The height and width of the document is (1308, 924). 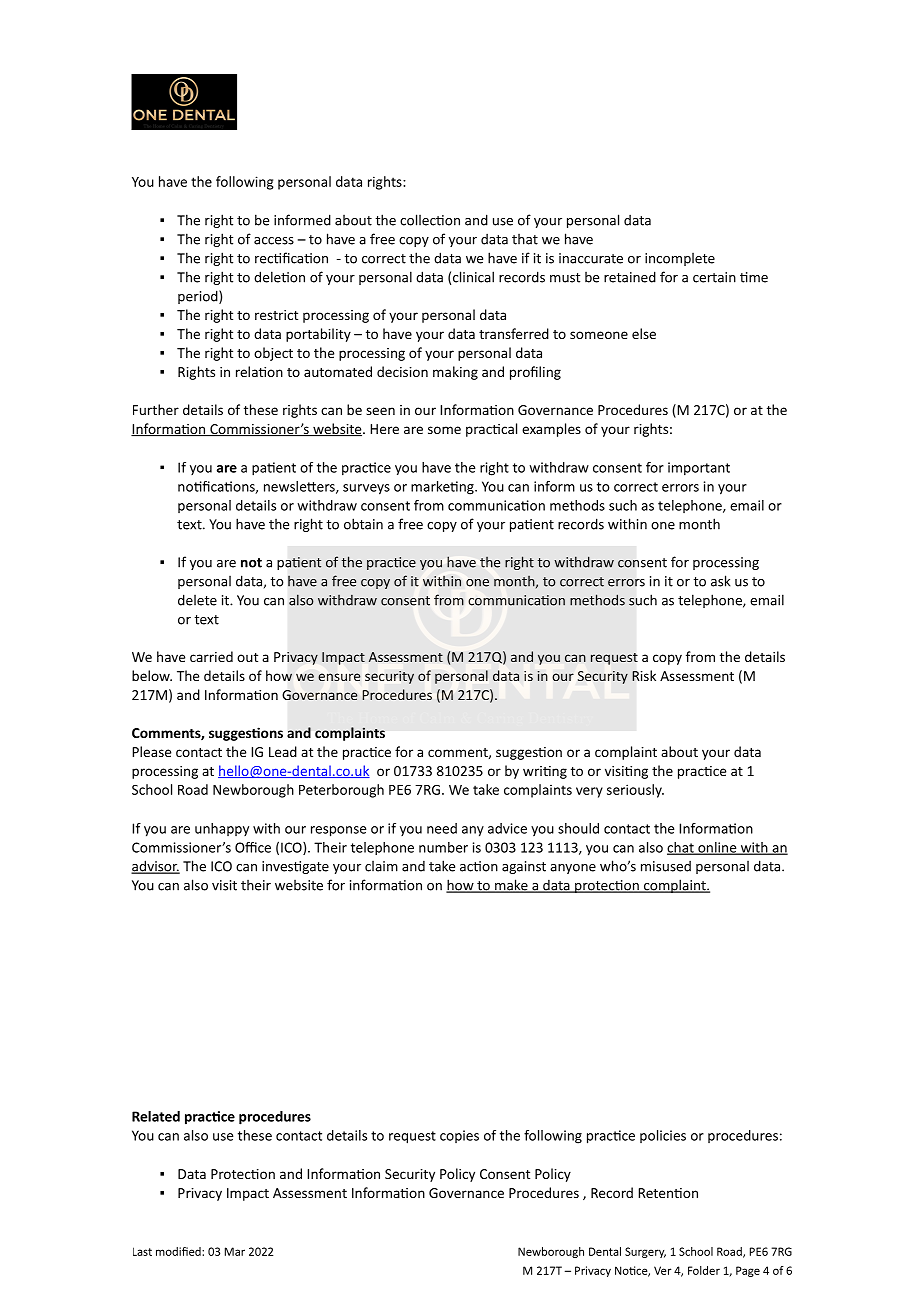 I want to click on collection, so click(x=430, y=220).
